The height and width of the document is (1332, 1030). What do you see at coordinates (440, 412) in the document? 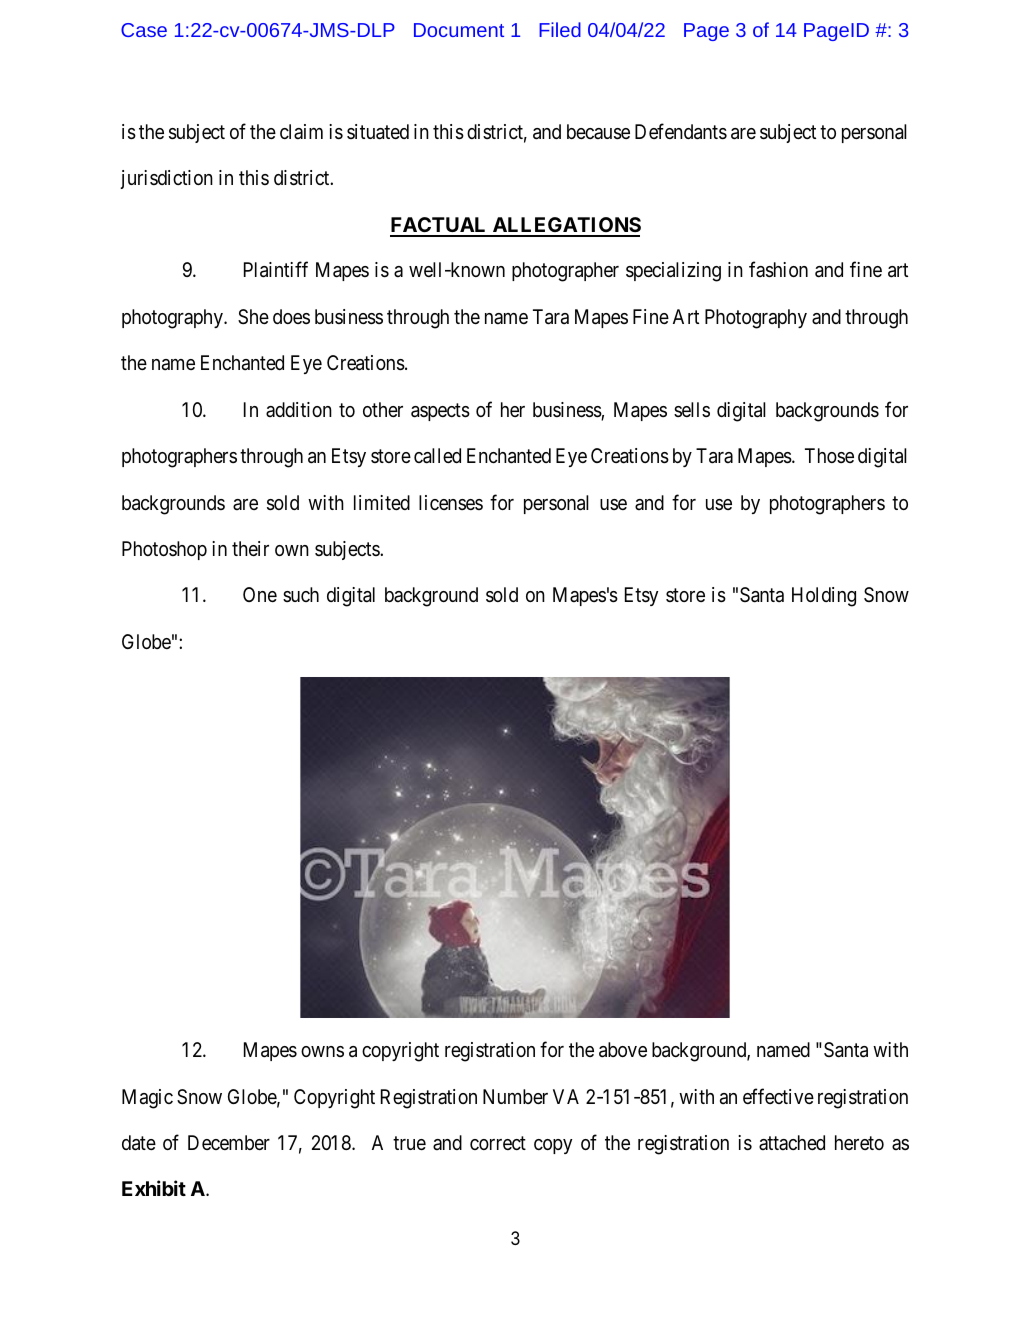
I see `aspects` at bounding box center [440, 412].
